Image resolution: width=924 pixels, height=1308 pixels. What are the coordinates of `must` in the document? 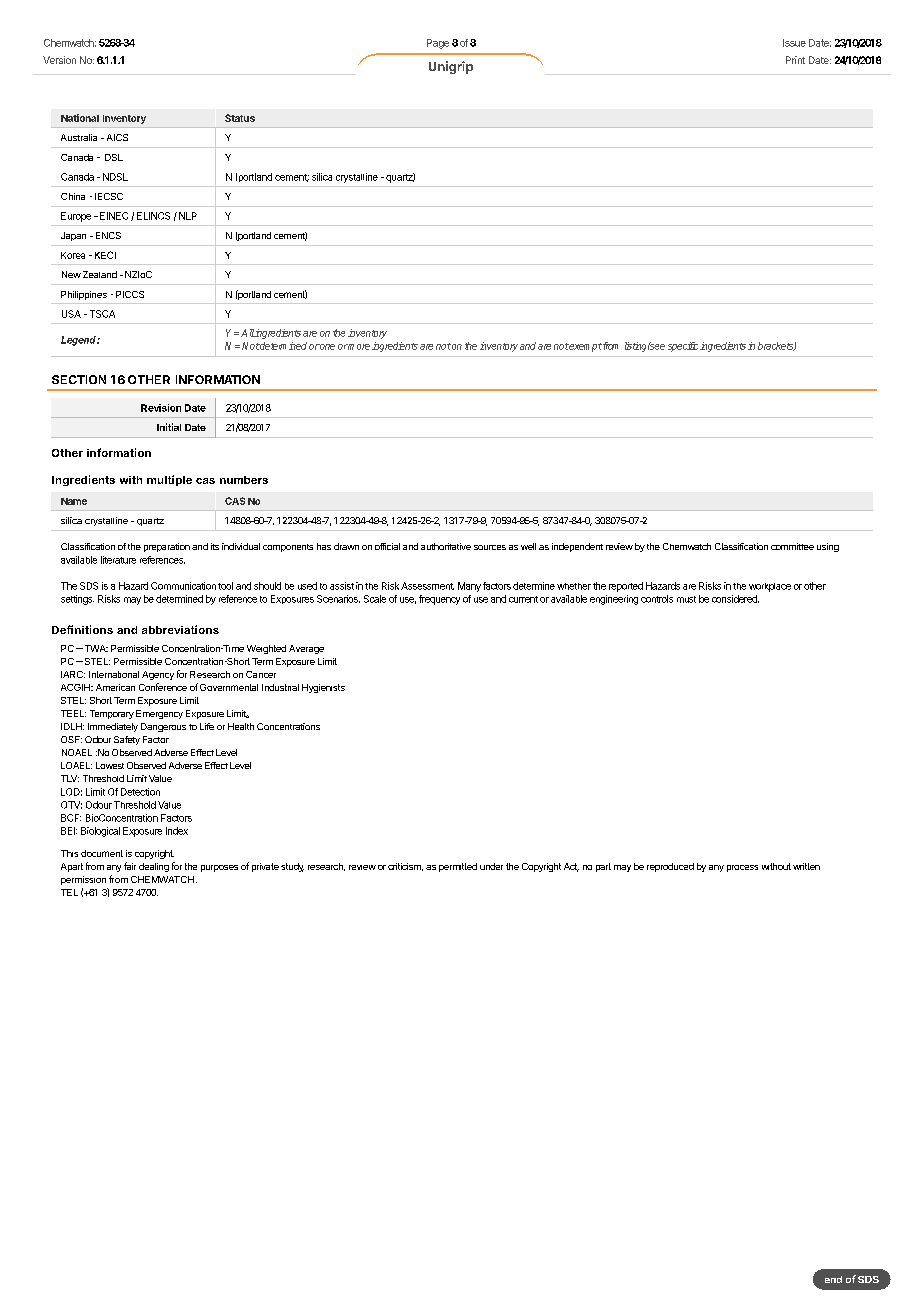 It's located at (686, 599).
